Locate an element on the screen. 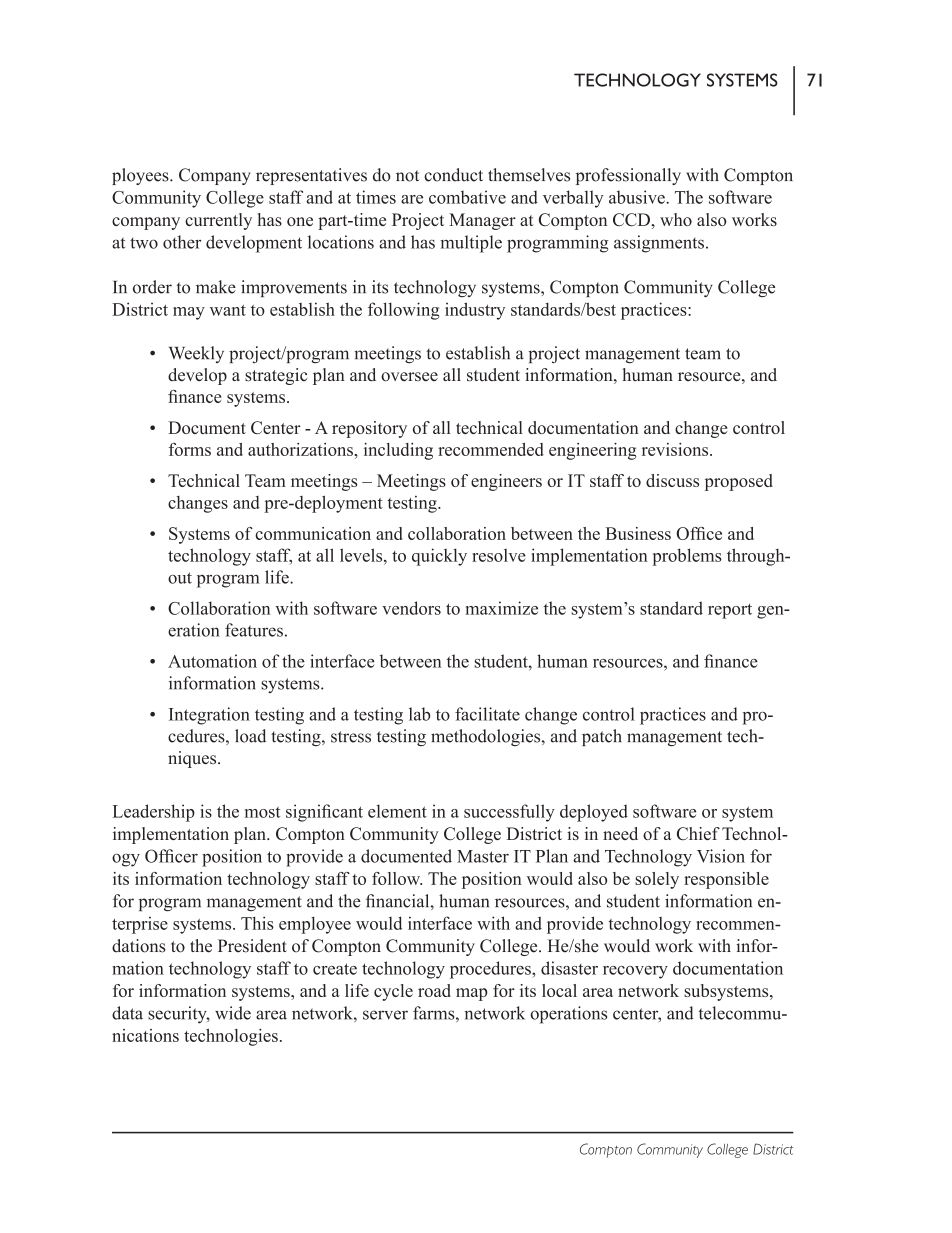  communication is located at coordinates (313, 533).
